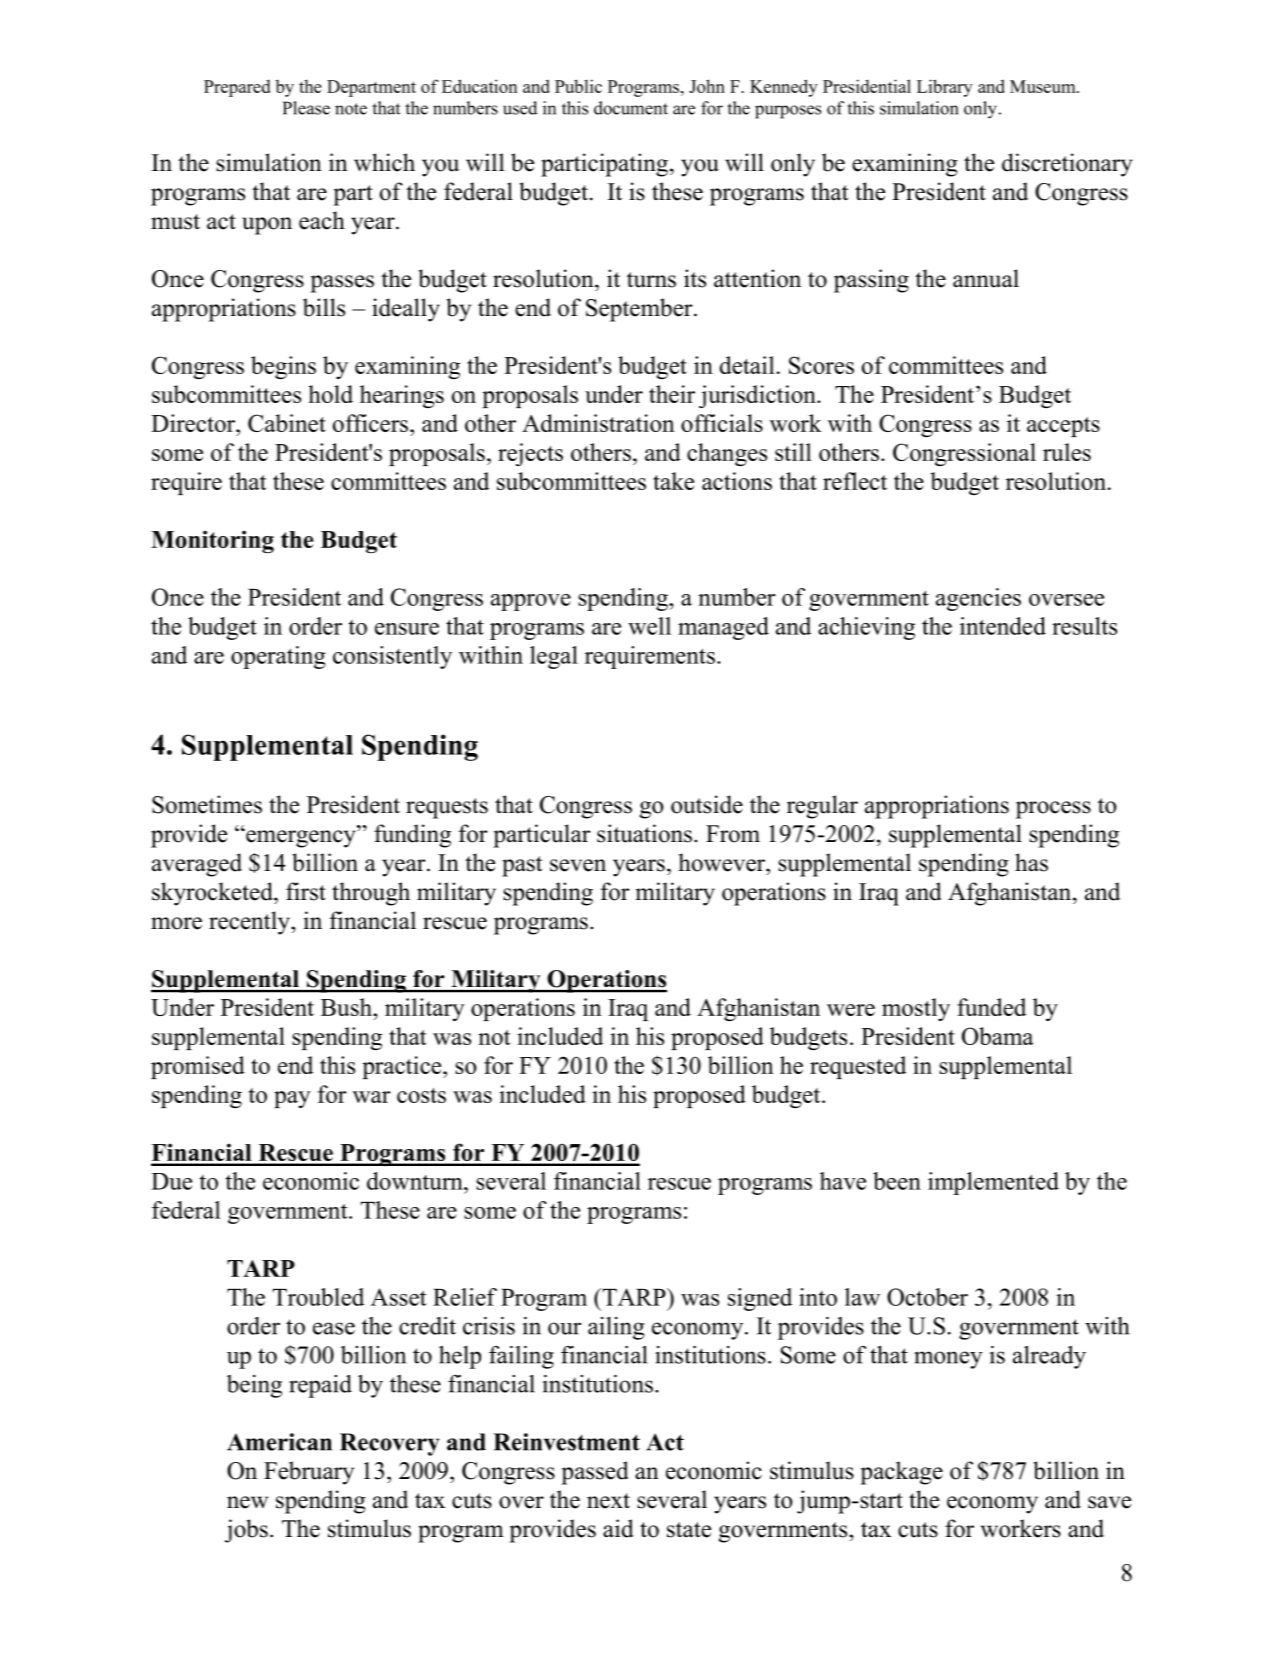  I want to click on Museum, so click(1044, 86).
